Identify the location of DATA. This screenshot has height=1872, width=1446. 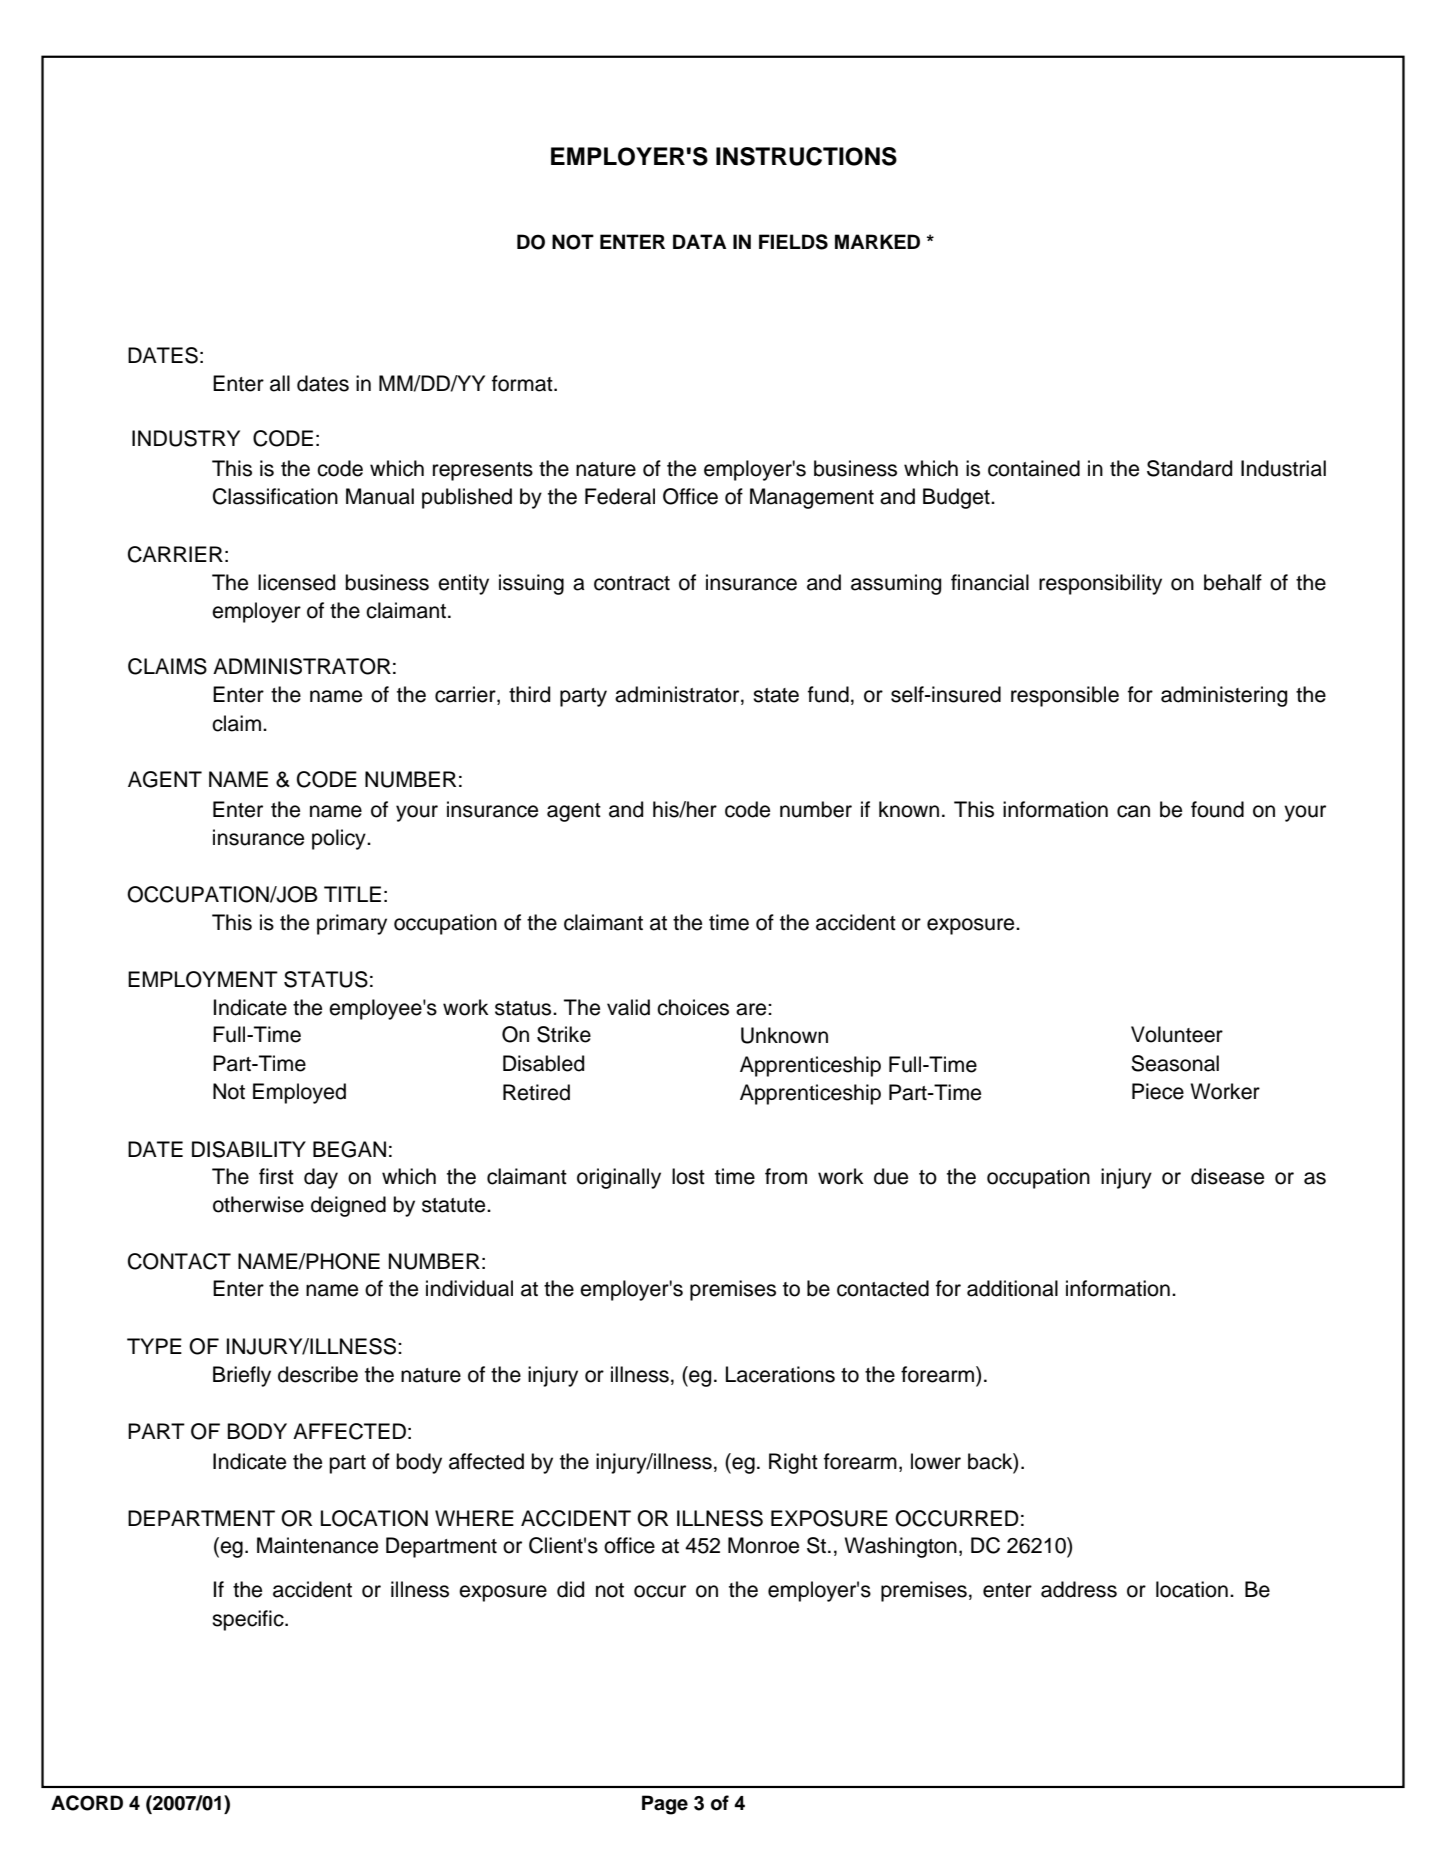
(700, 241).
